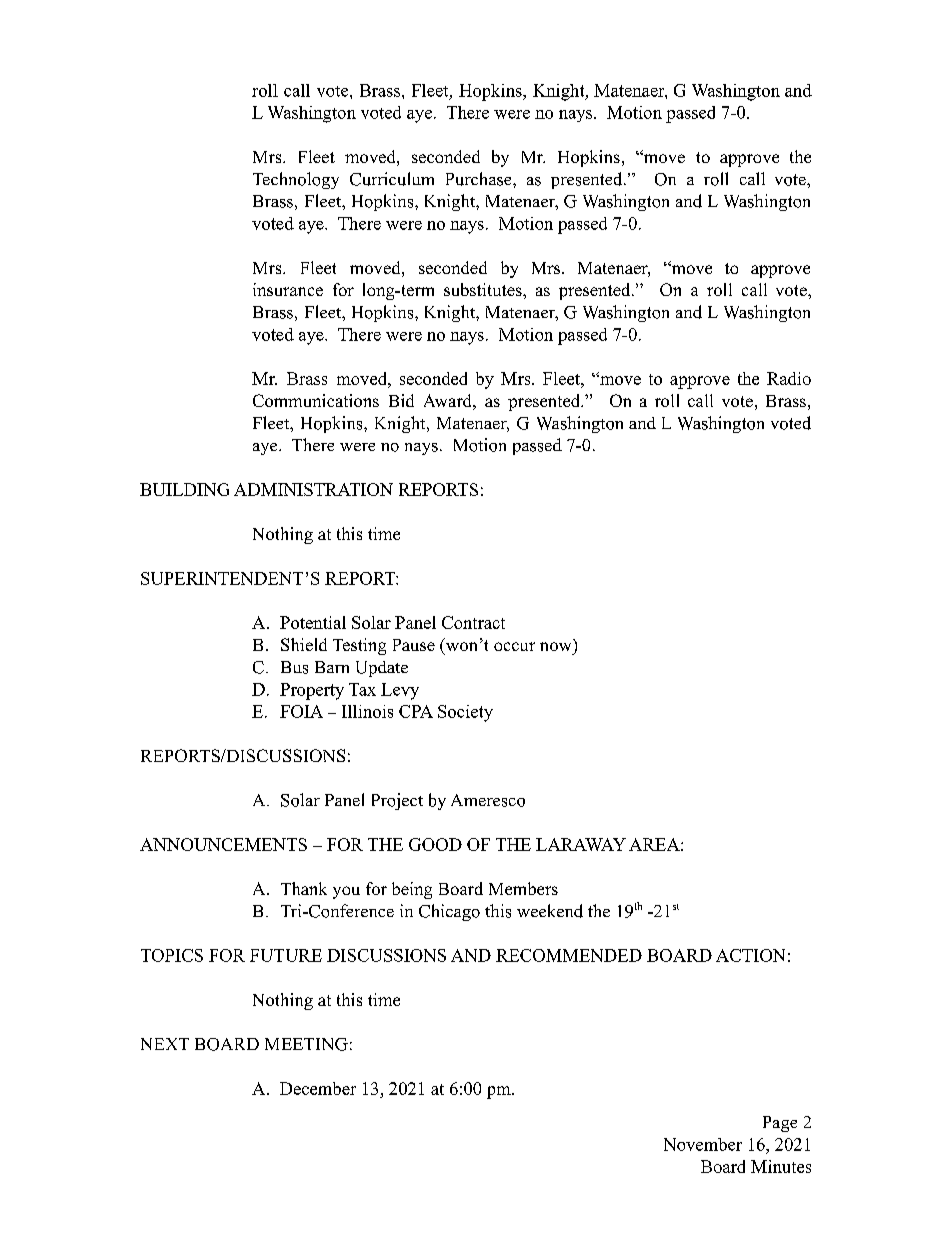 The width and height of the document is (952, 1233). Describe the element at coordinates (435, 844) in the document. I see `GOOD` at that location.
